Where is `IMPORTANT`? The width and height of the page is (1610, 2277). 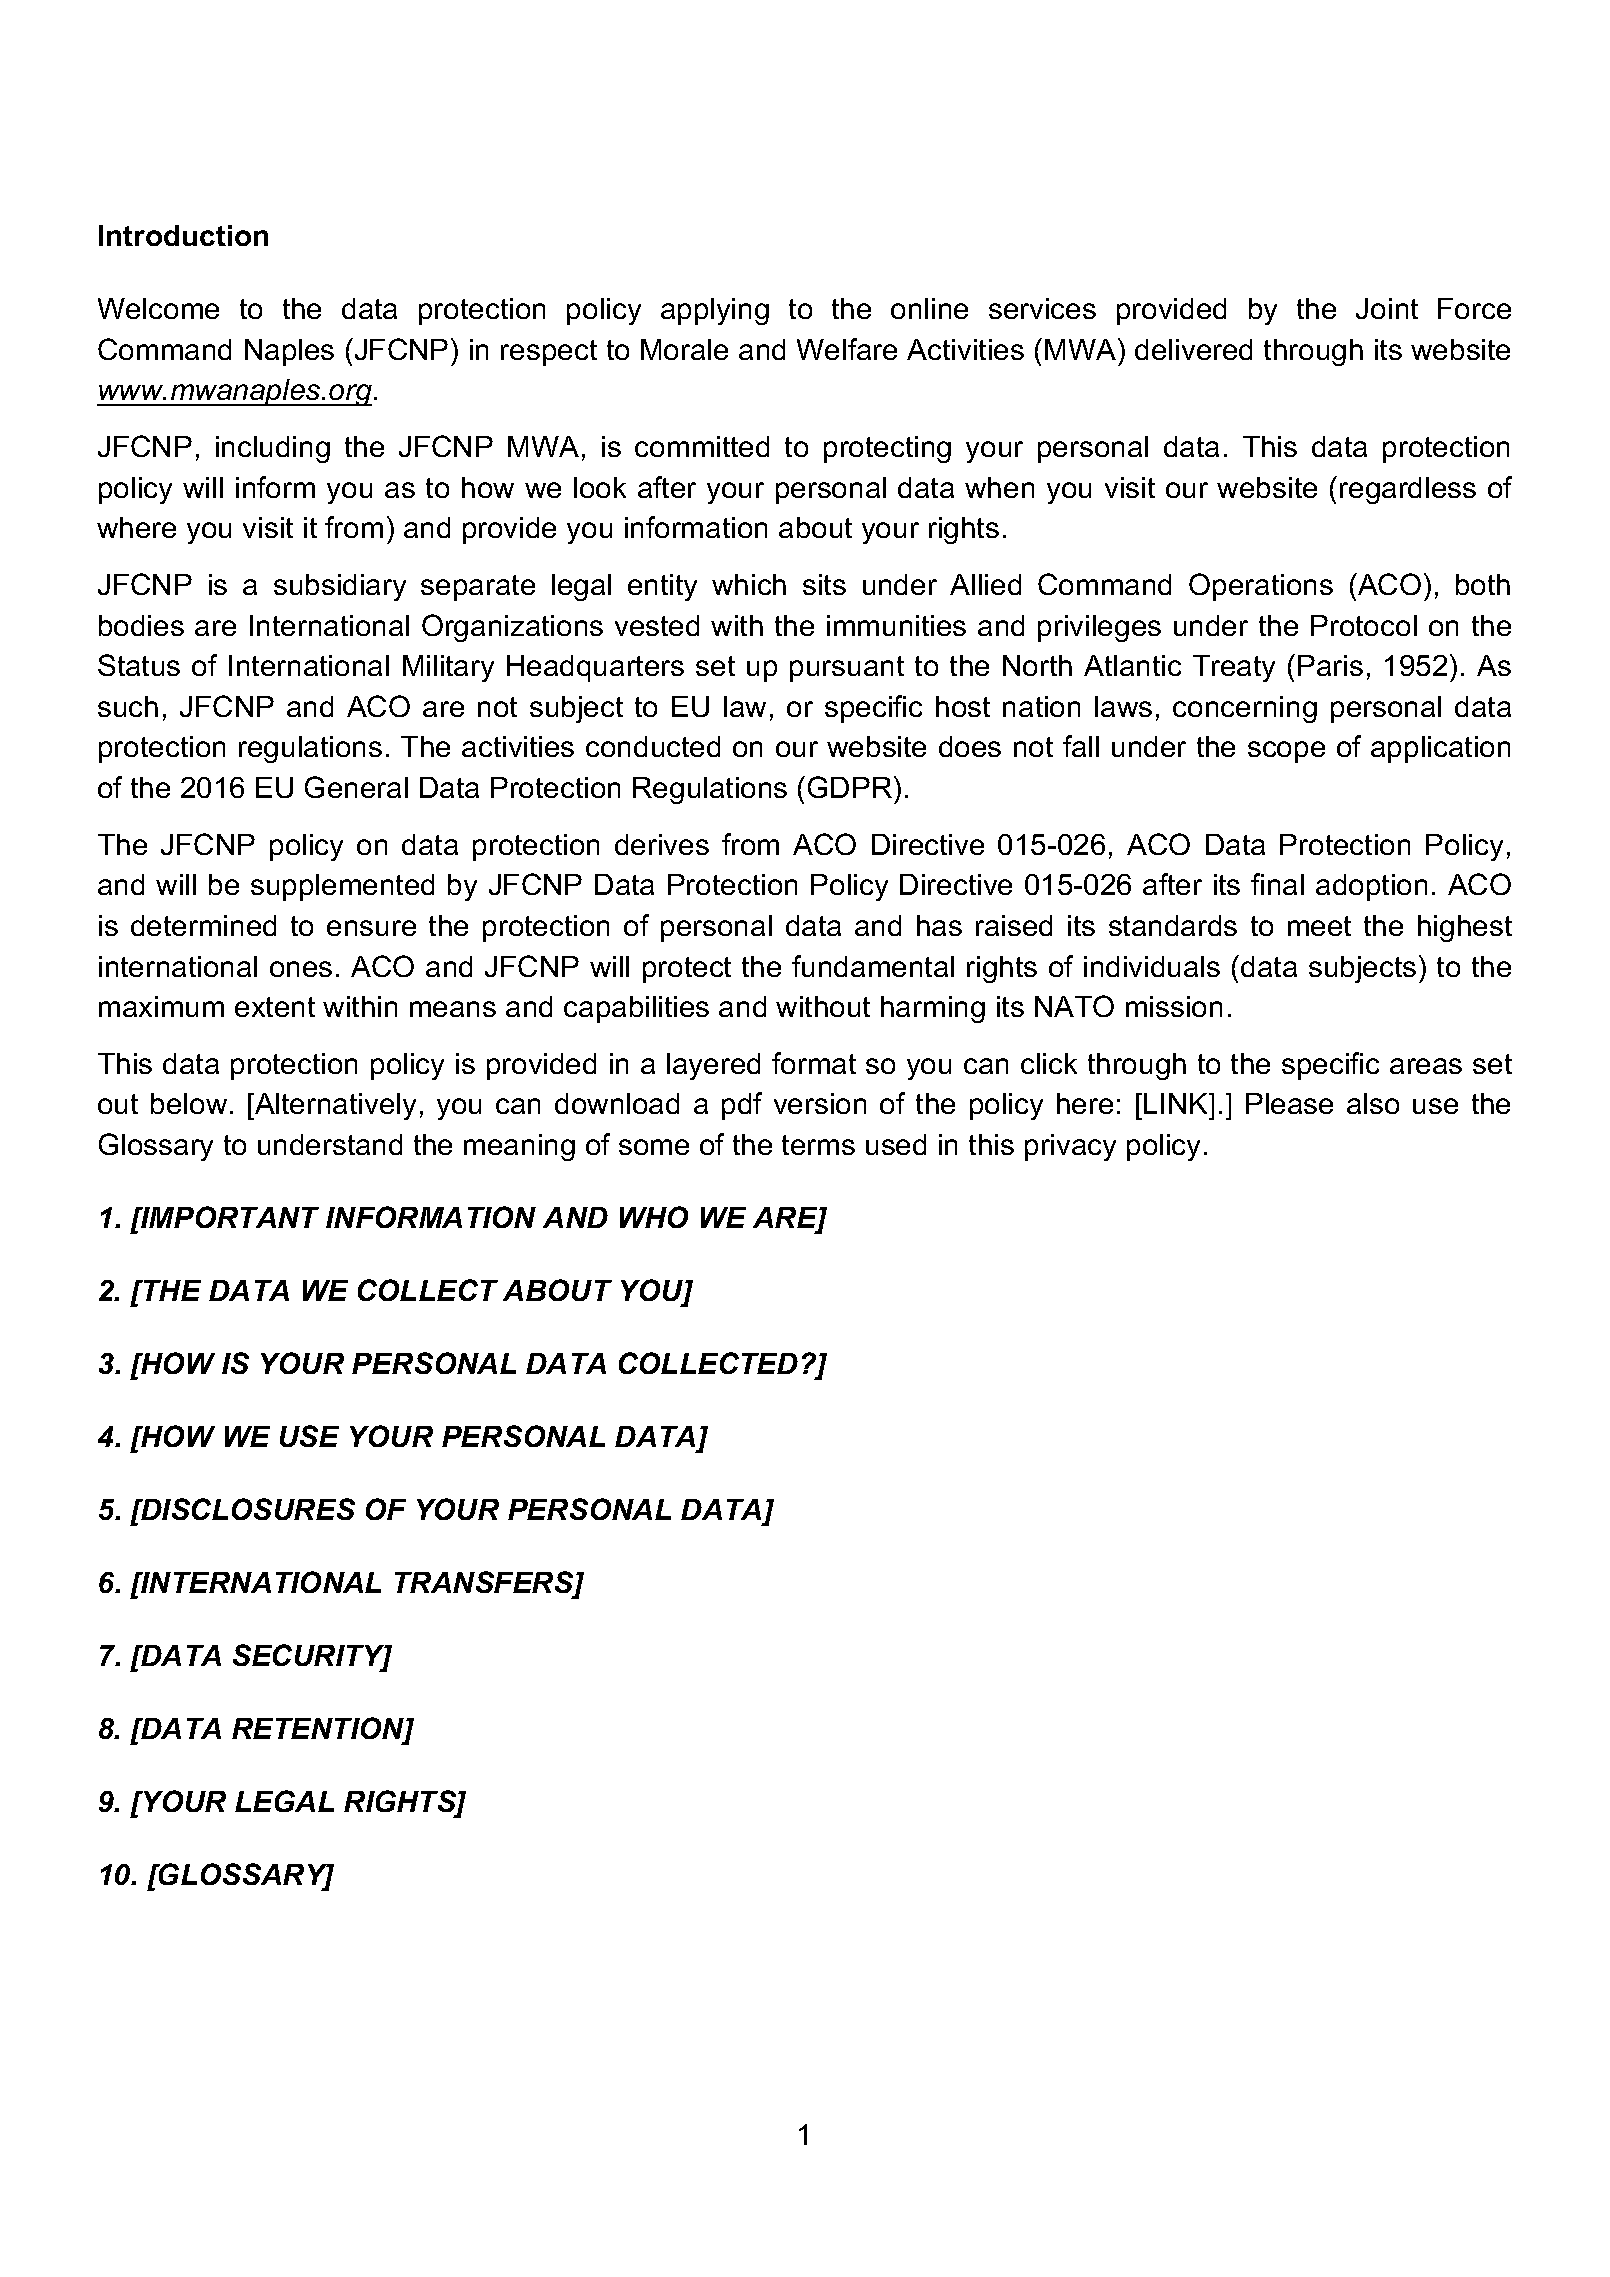 IMPORTANT is located at coordinates (229, 1217).
